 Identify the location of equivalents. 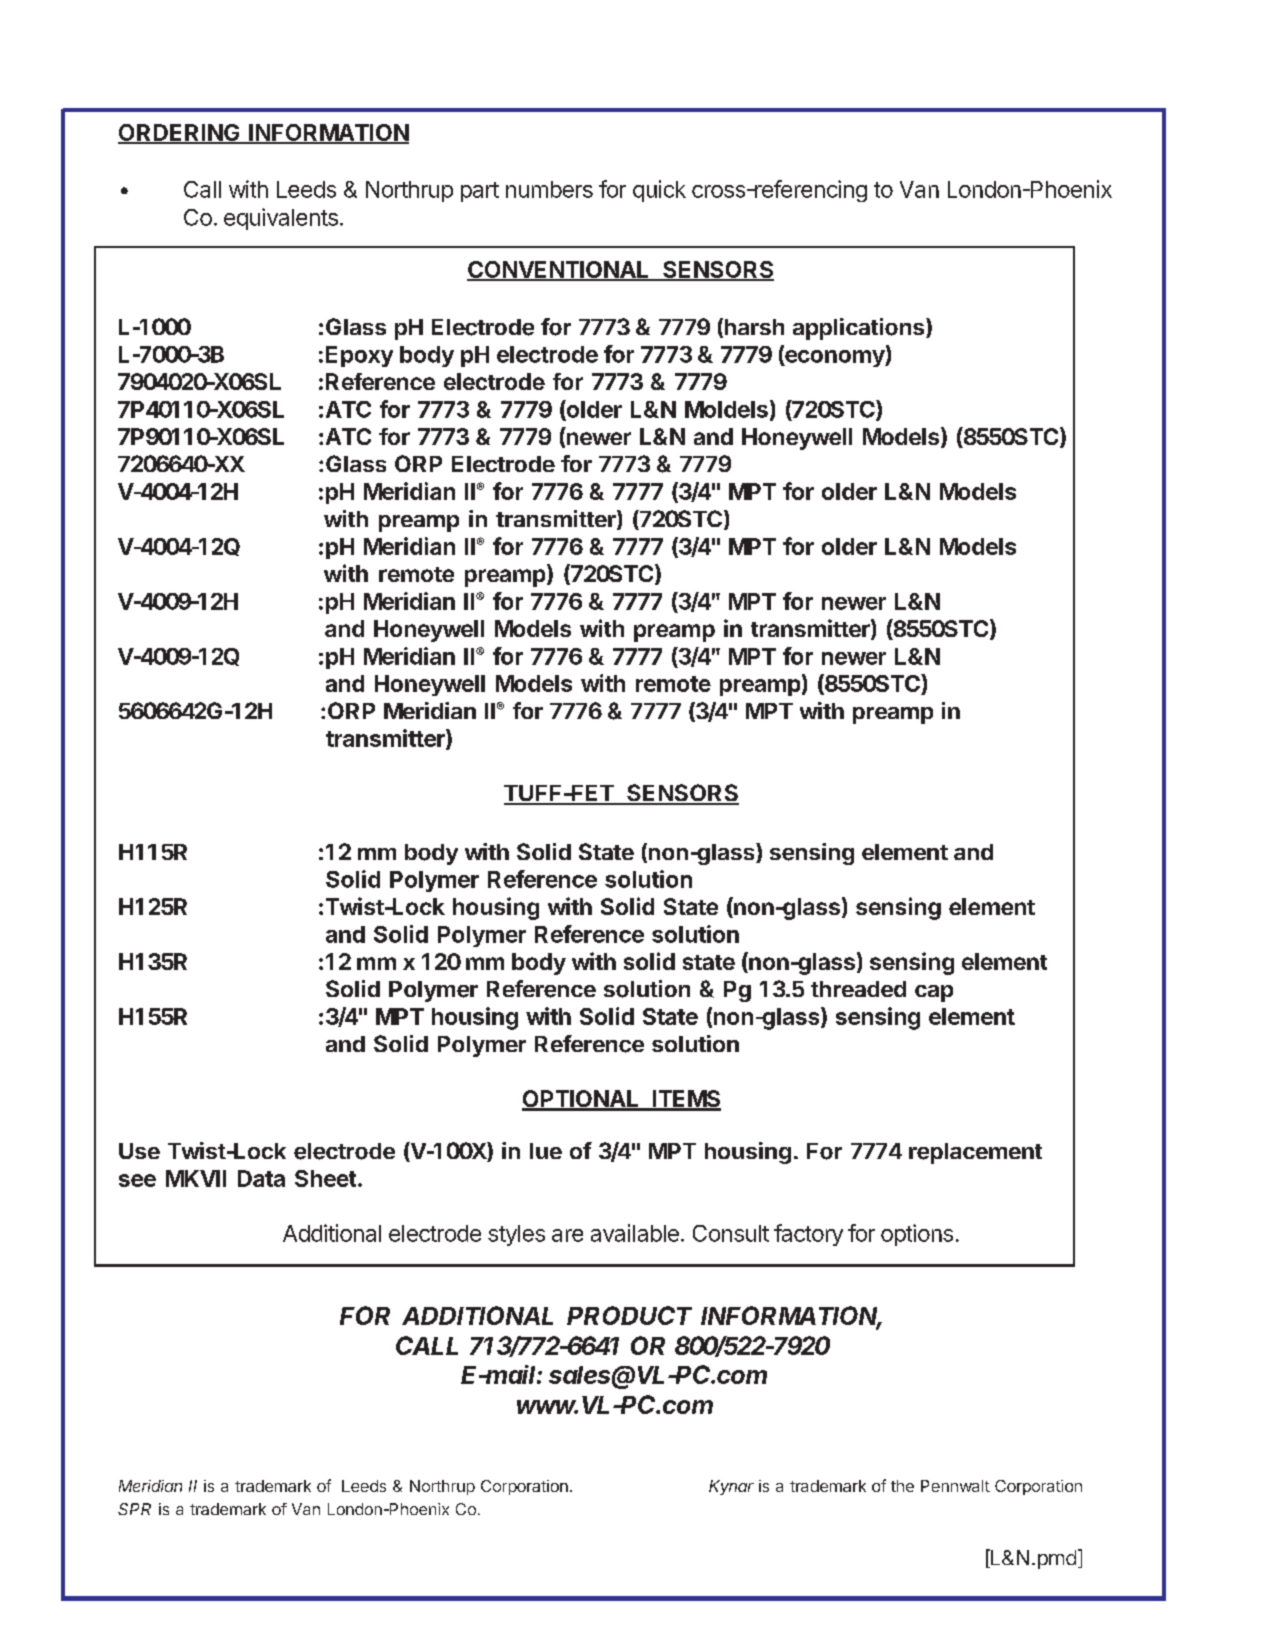
(281, 219).
